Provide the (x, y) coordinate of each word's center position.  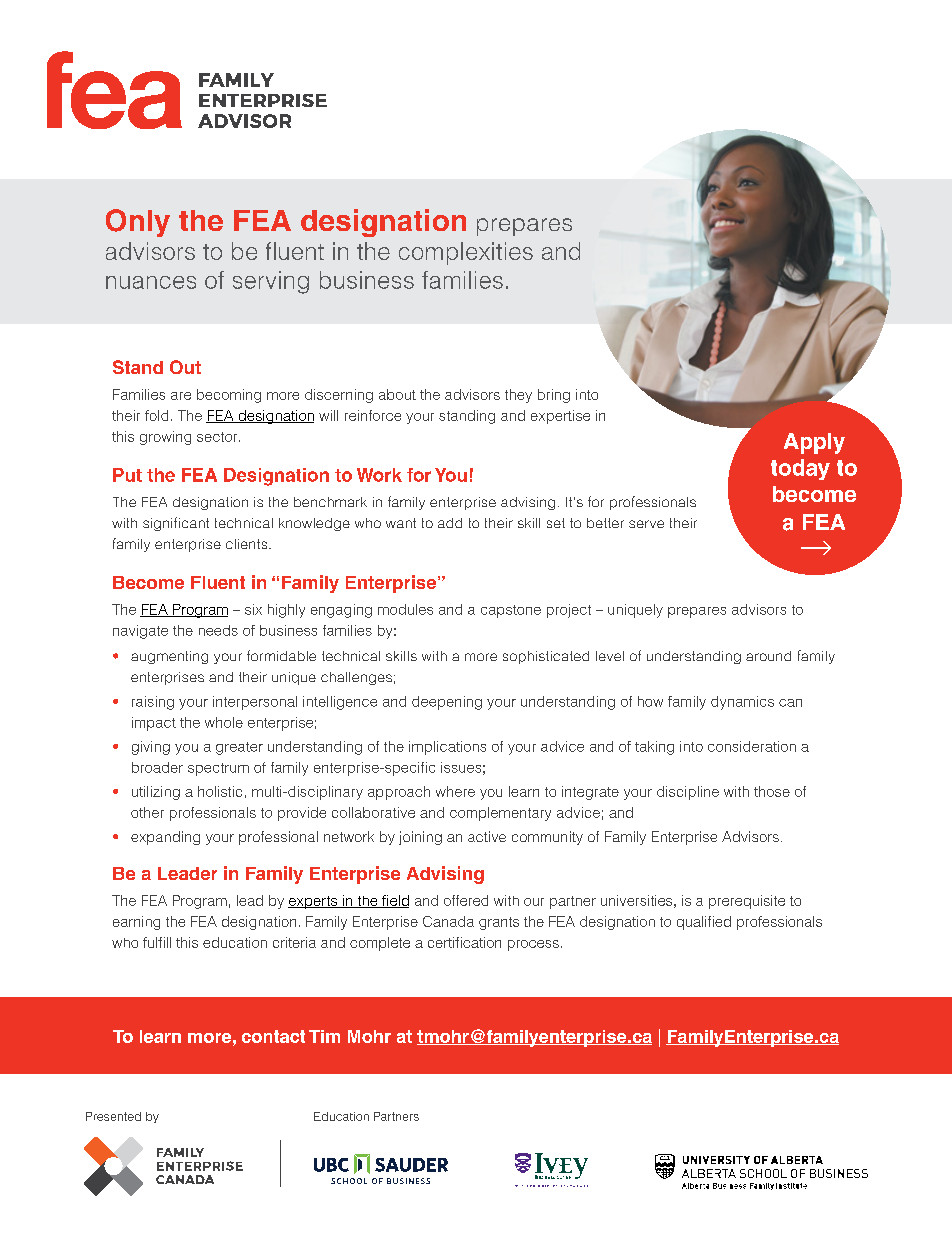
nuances (151, 282)
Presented (113, 1116)
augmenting (169, 657)
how (650, 701)
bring (554, 396)
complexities (466, 253)
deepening (447, 703)
